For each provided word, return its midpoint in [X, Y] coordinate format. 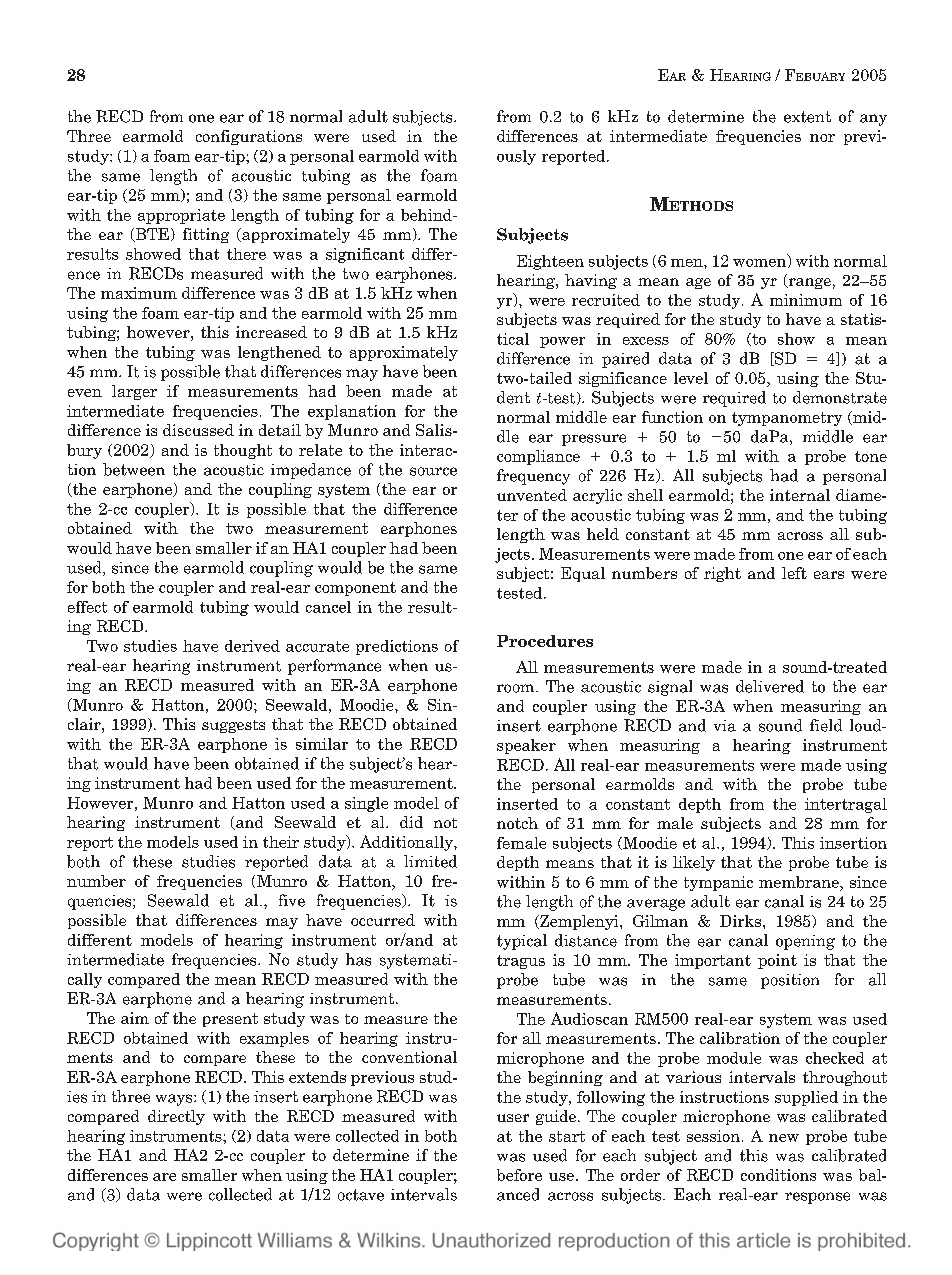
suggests [233, 726]
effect [87, 607]
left [794, 573]
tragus [521, 962]
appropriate [181, 216]
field [826, 725]
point [777, 961]
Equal [583, 574]
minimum [806, 300]
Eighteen [550, 262]
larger [134, 392]
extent [807, 117]
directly [176, 1117]
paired [625, 360]
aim [135, 1018]
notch [517, 823]
